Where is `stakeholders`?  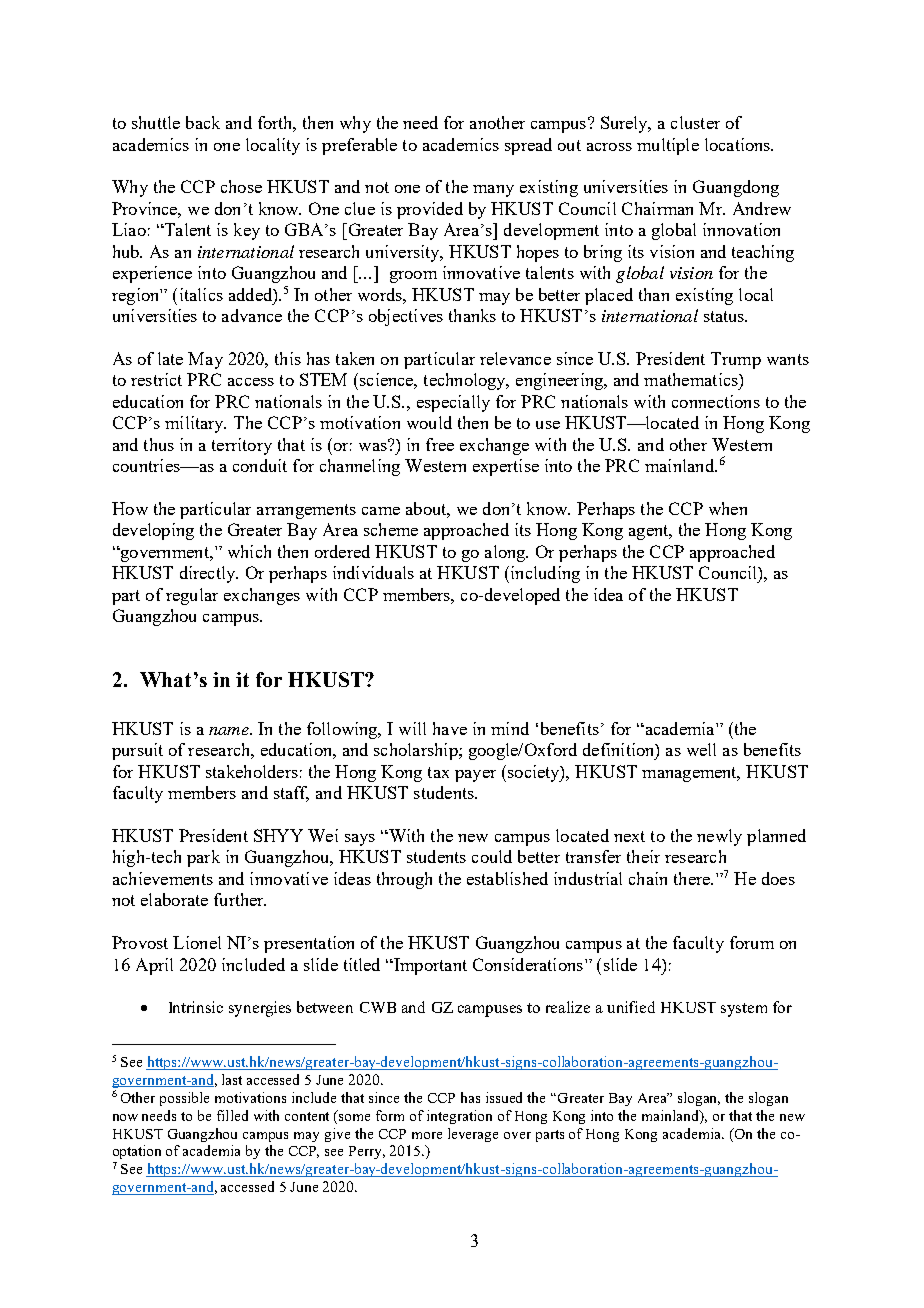 stakeholders is located at coordinates (252, 771).
